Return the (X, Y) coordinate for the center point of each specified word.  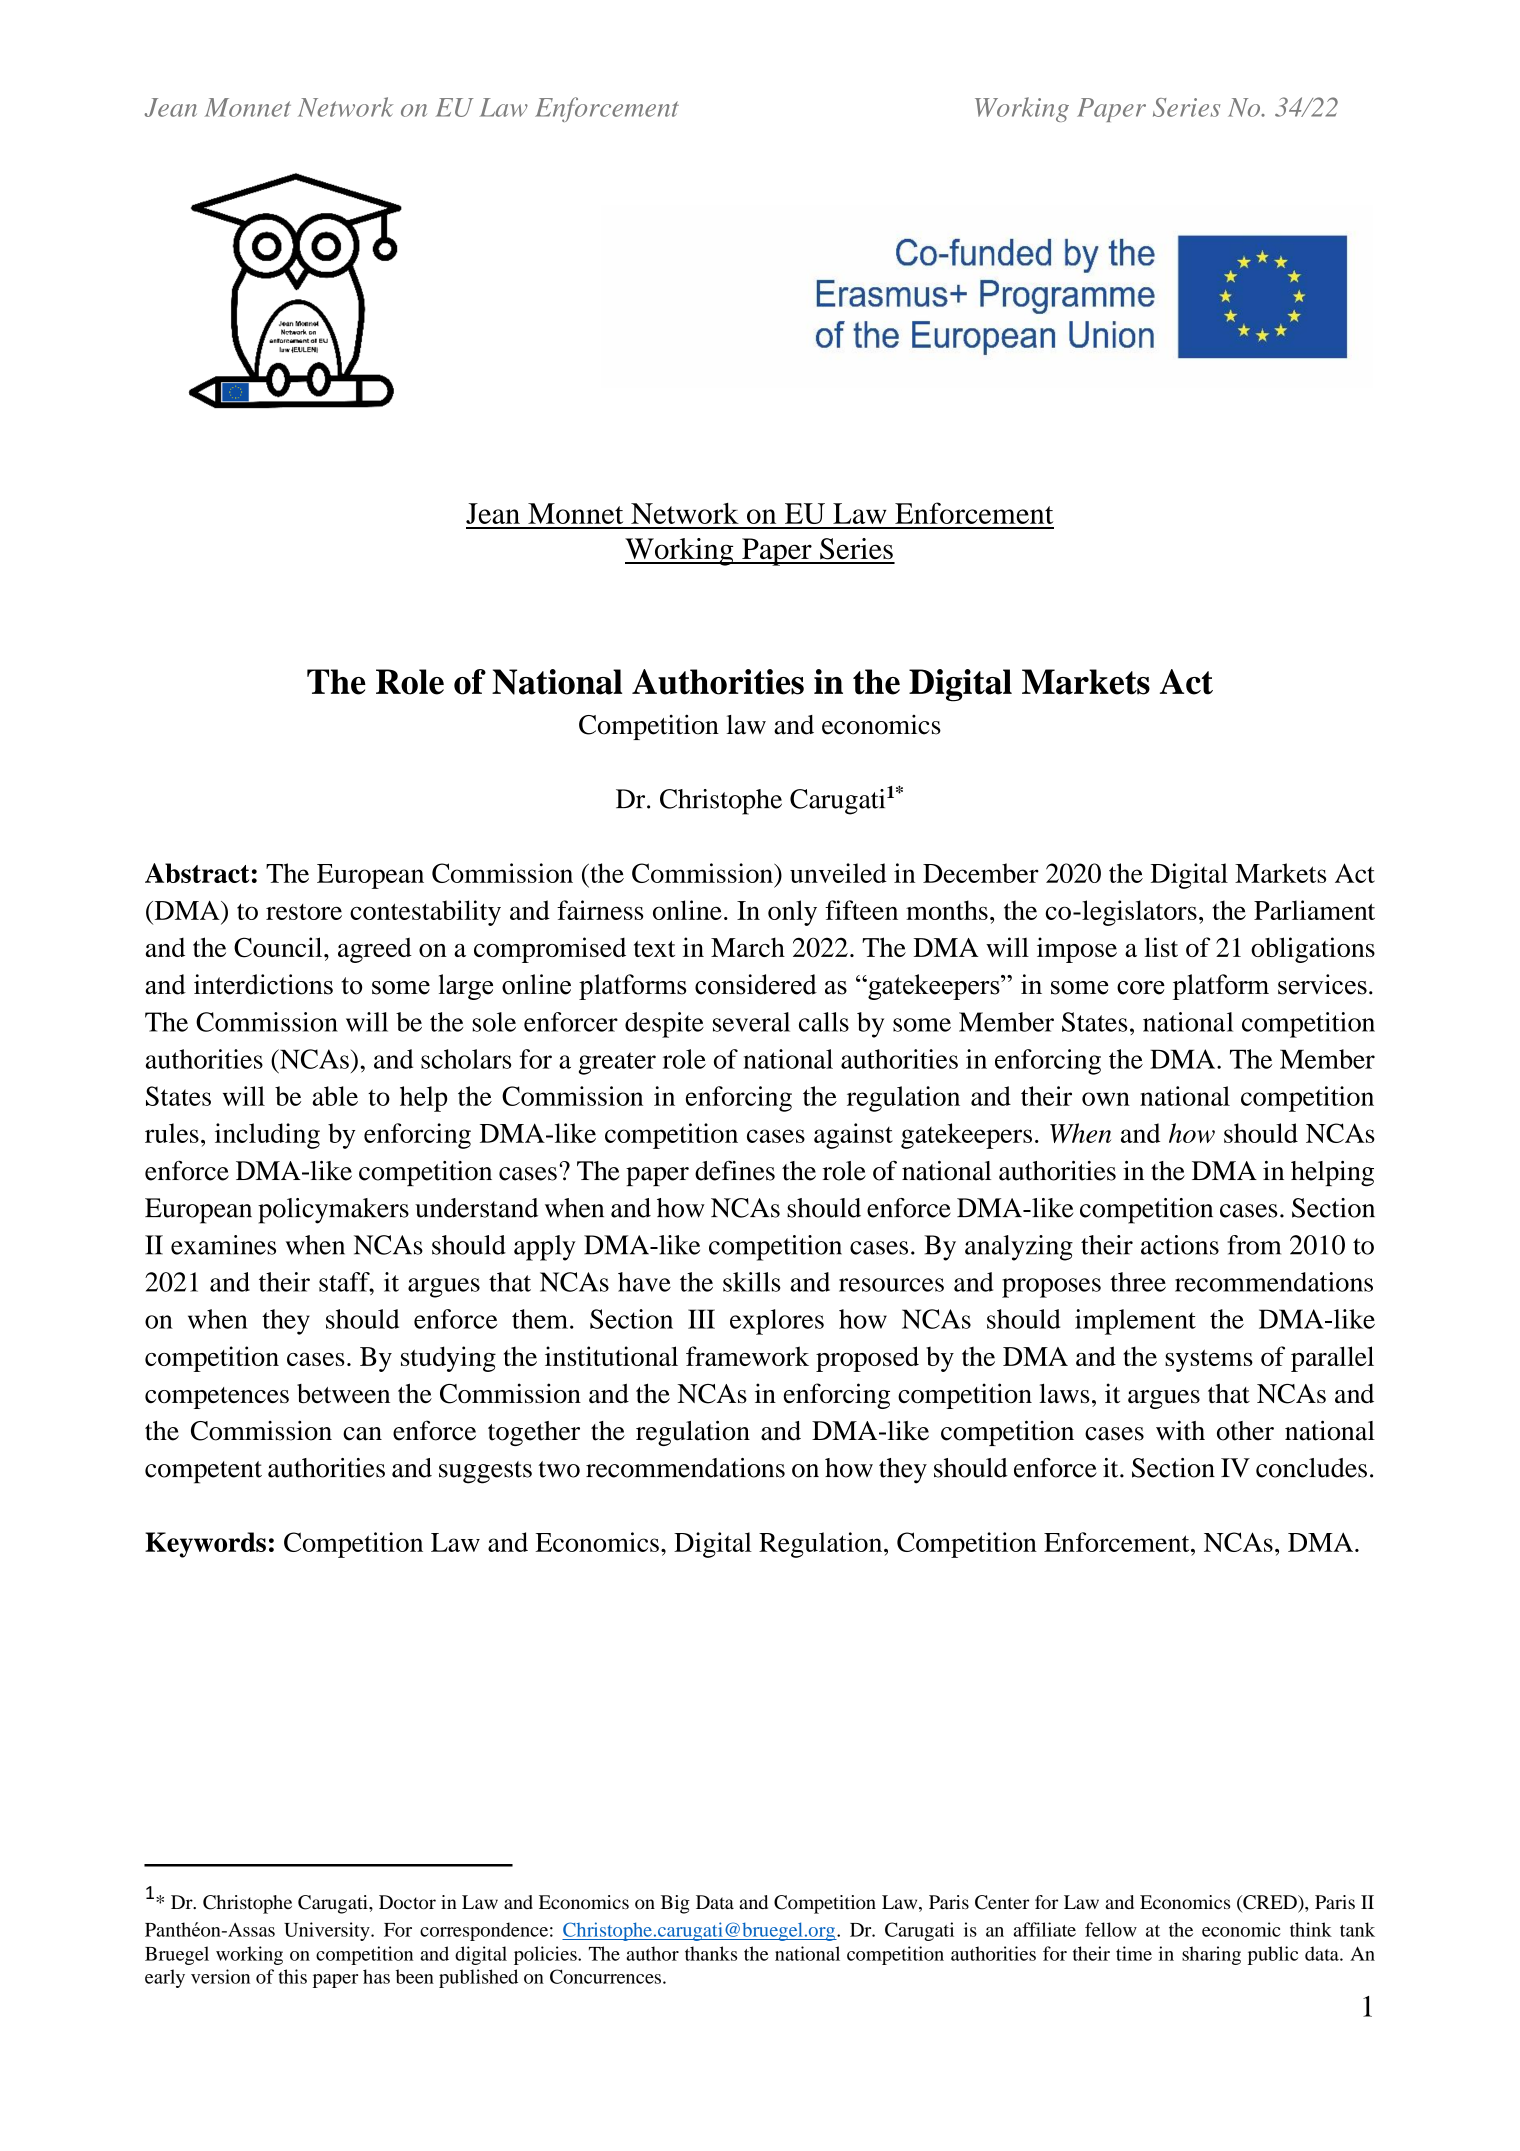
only (792, 913)
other (1245, 1431)
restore (304, 912)
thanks (711, 1953)
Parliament (1314, 910)
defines (735, 1170)
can (362, 1434)
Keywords (205, 1545)
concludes (1311, 1468)
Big (675, 1904)
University (328, 1931)
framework (747, 1356)
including (267, 1136)
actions (1180, 1245)
